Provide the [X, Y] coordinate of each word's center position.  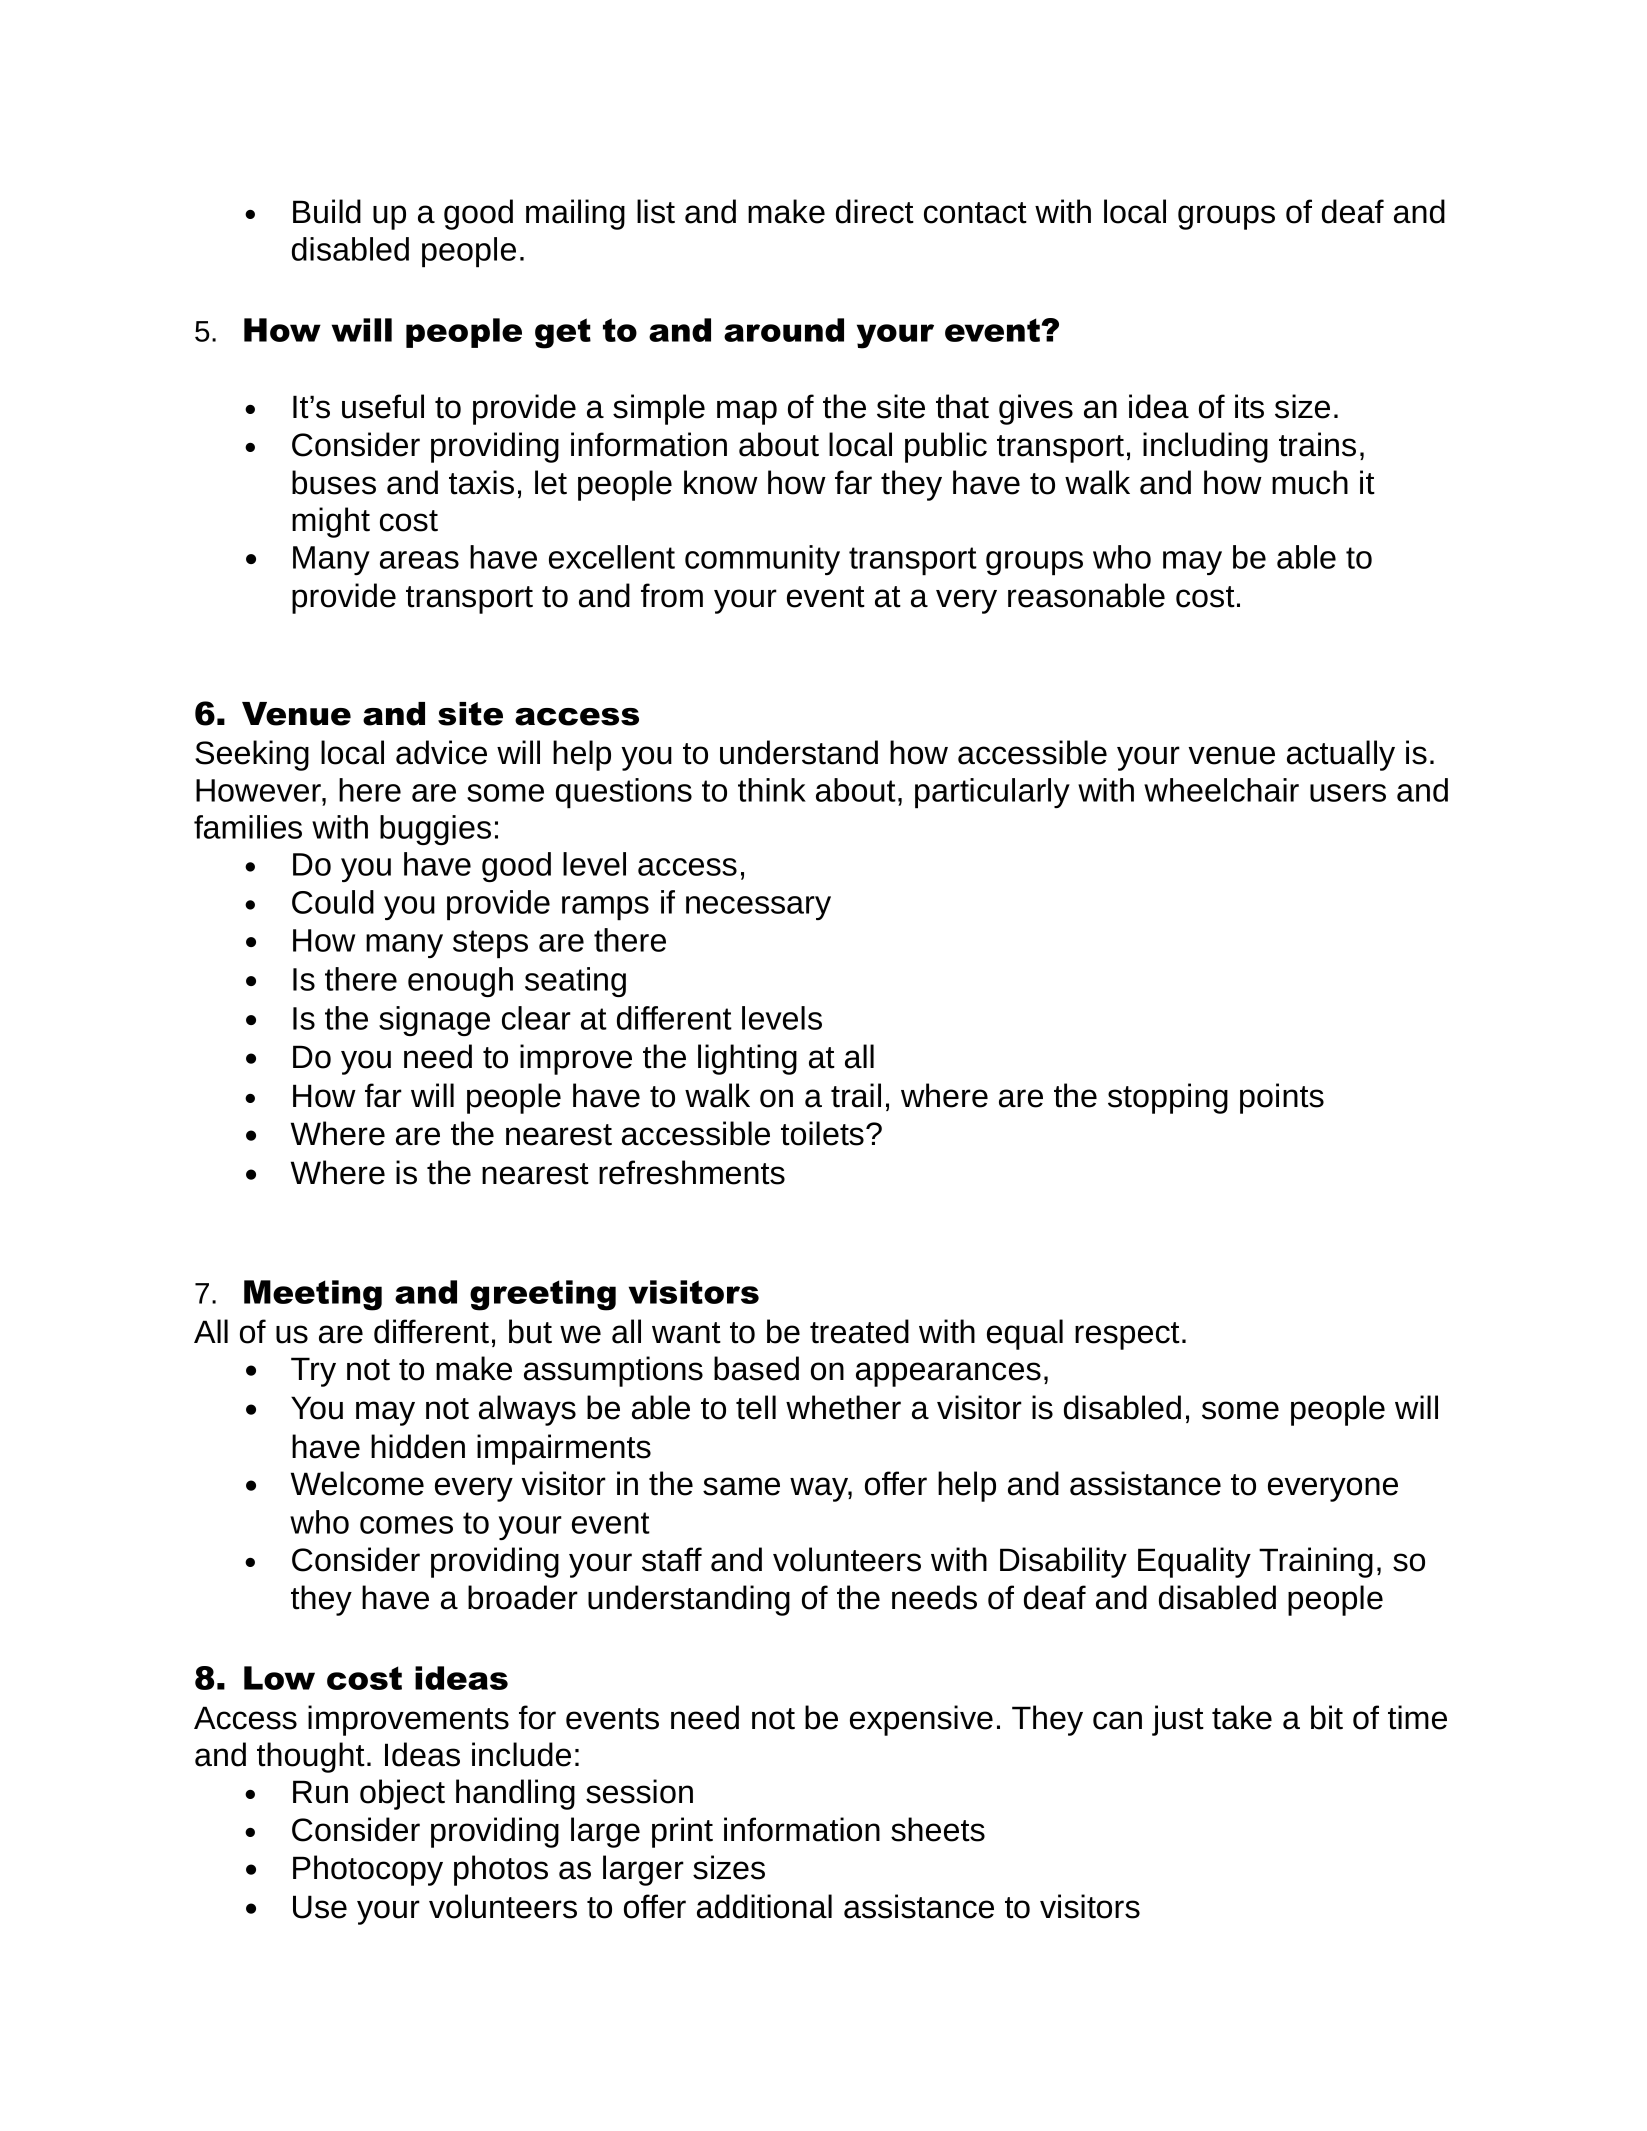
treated [859, 1331]
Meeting [313, 1295]
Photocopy [368, 1870]
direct [875, 211]
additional [764, 1906]
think [772, 790]
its [1249, 406]
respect [1127, 1336]
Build [327, 211]
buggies [435, 830]
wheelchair [1221, 790]
